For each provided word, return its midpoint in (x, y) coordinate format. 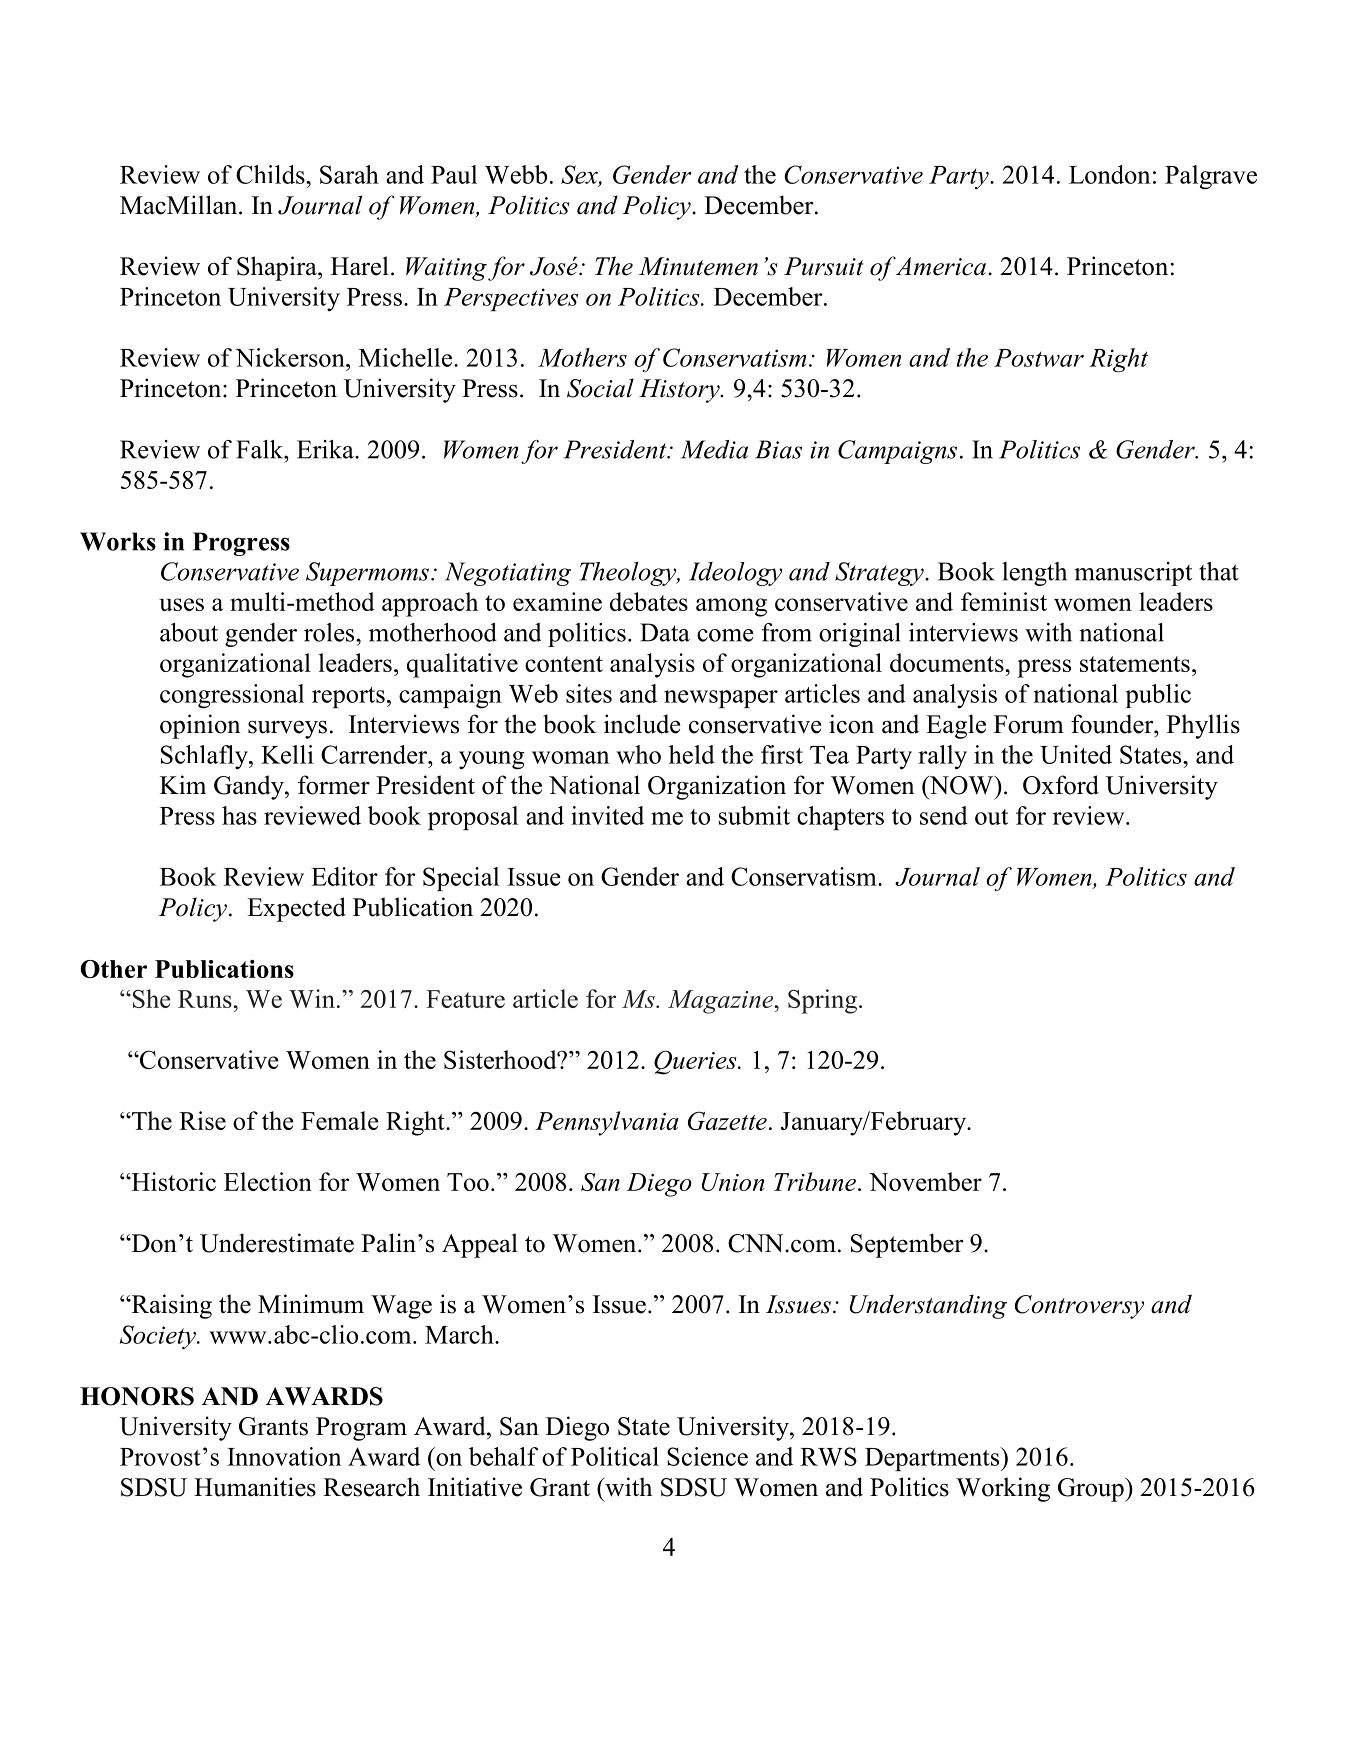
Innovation (284, 1456)
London (1110, 174)
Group (1092, 1490)
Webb (516, 174)
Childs (271, 174)
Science (707, 1456)
